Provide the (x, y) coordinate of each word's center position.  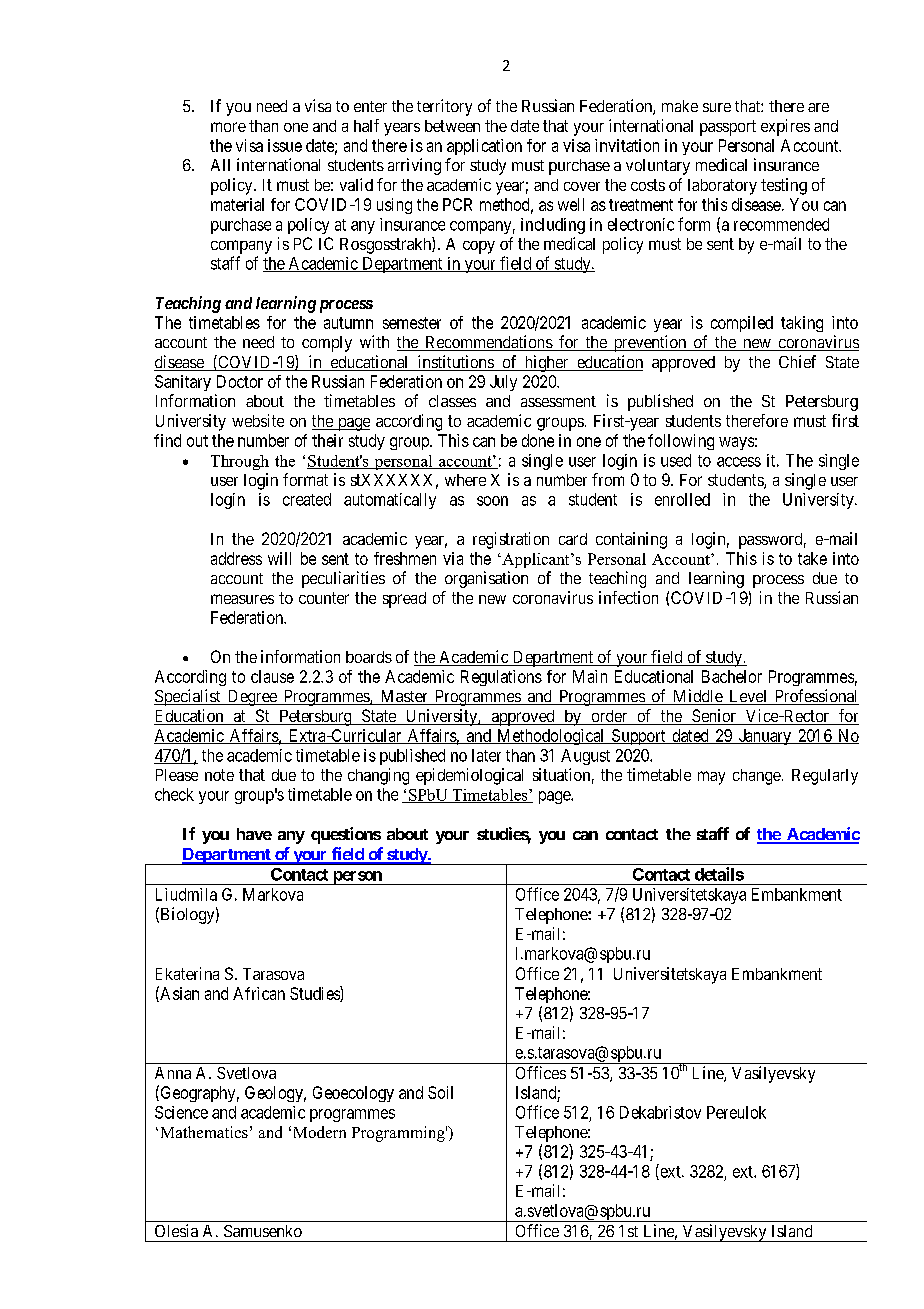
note (219, 775)
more (228, 127)
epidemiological (469, 776)
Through (240, 462)
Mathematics (204, 1132)
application (484, 147)
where (465, 480)
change (757, 777)
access (739, 462)
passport (728, 128)
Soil (440, 1092)
